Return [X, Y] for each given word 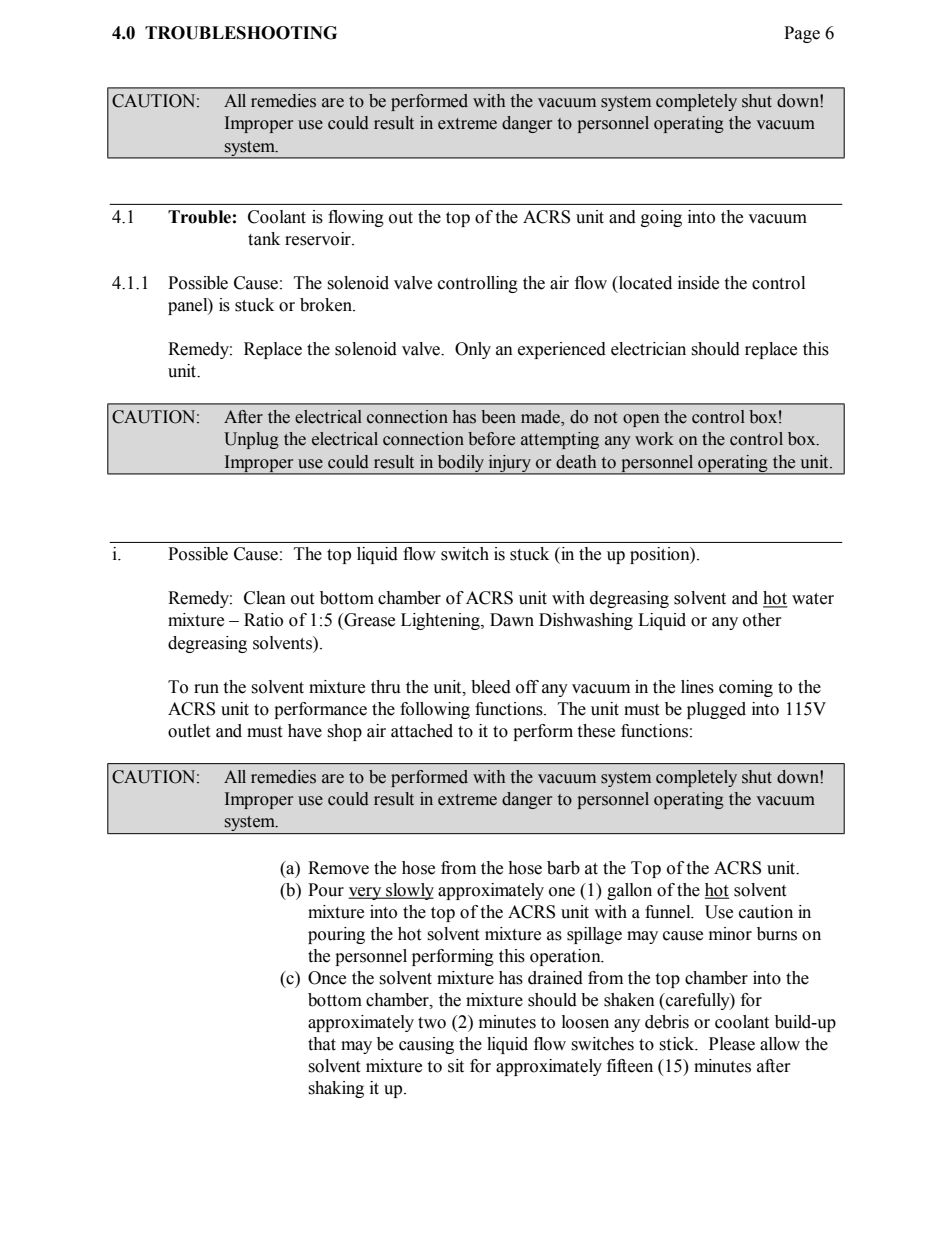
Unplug [251, 440]
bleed [491, 687]
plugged [716, 710]
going [661, 218]
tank [264, 239]
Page [802, 34]
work [654, 439]
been [498, 417]
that [322, 1044]
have [305, 731]
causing [426, 1045]
